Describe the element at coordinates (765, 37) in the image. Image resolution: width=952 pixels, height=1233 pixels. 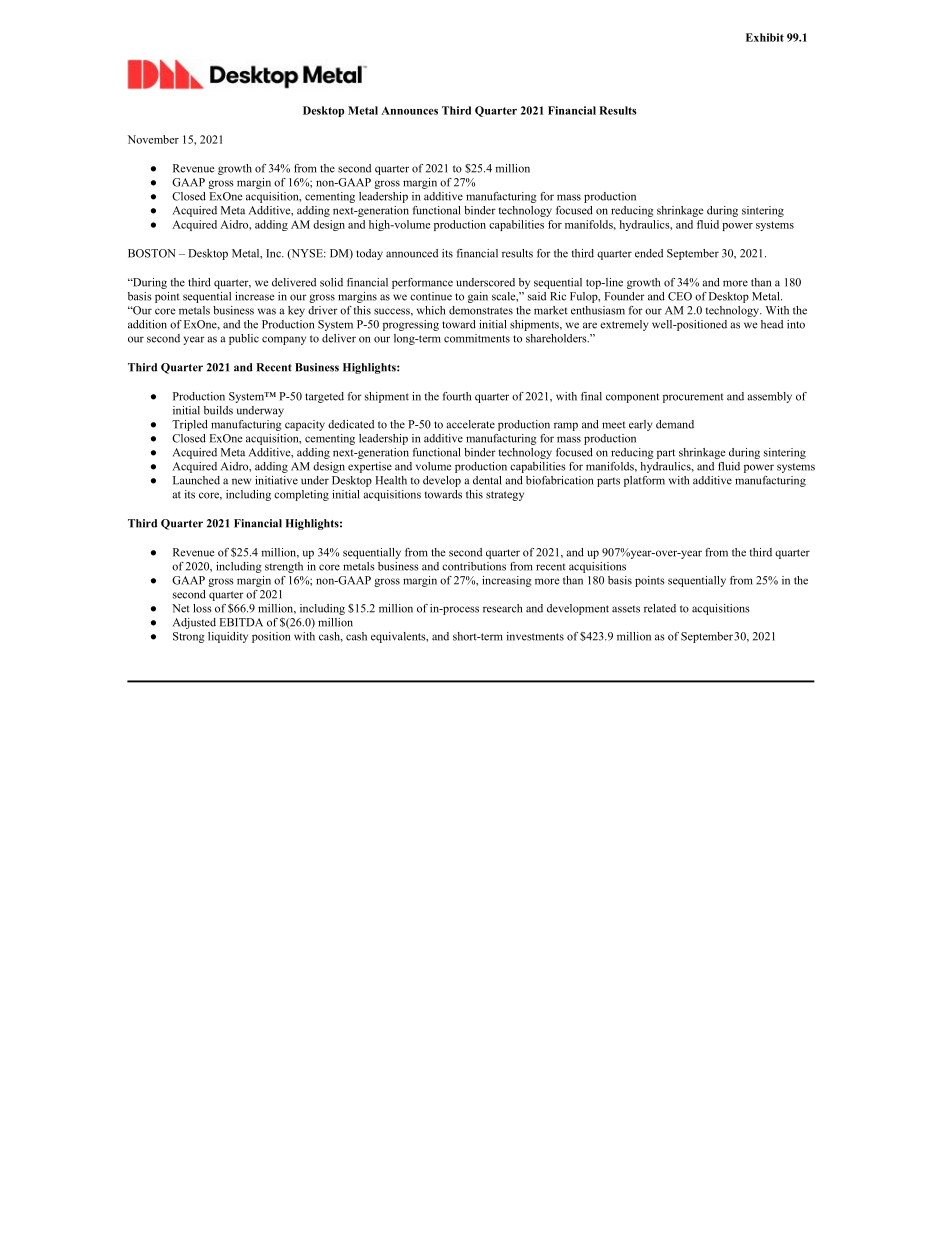
I see `Exhibit` at that location.
